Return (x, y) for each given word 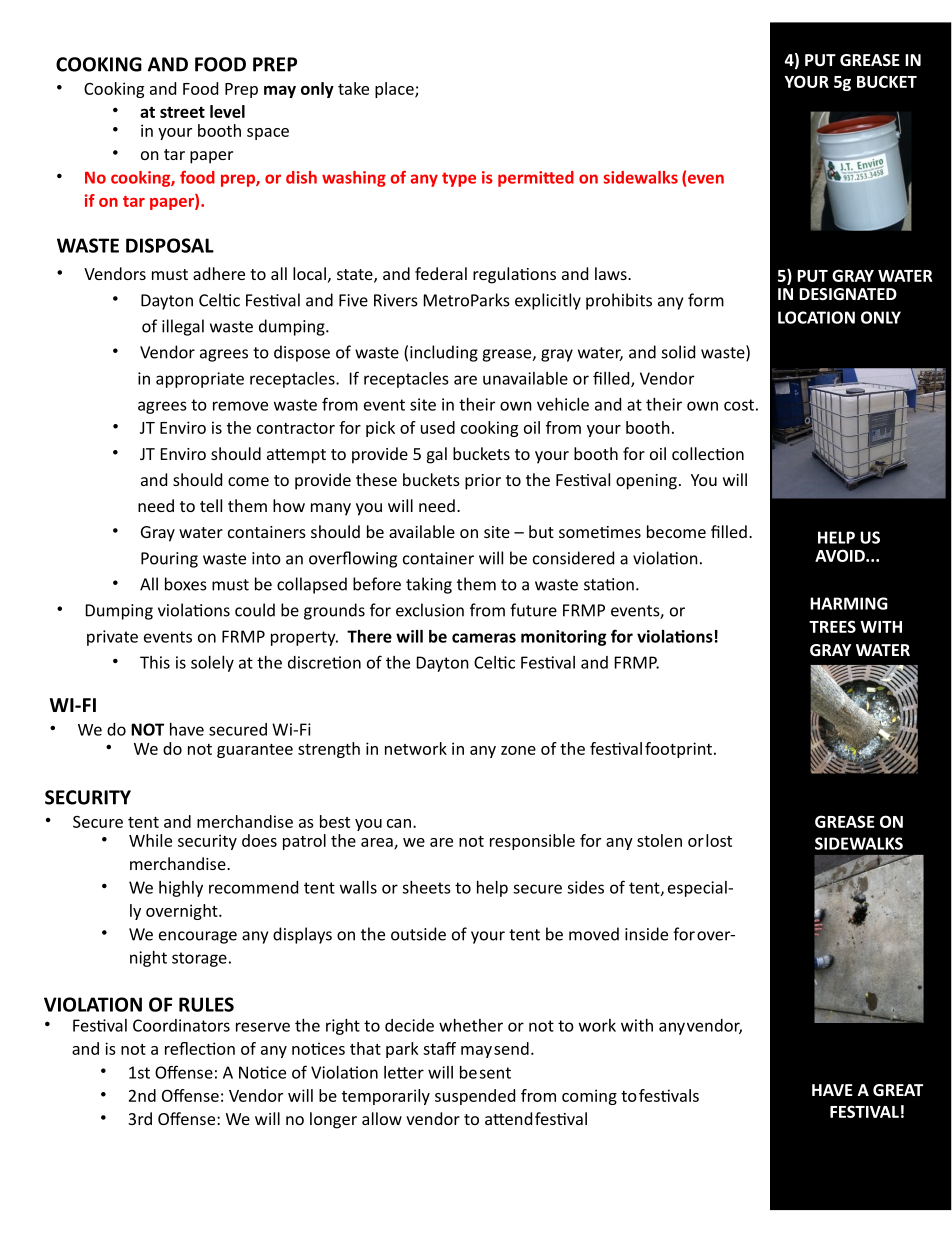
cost (739, 405)
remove (240, 406)
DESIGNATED (848, 294)
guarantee (255, 751)
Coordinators (181, 1025)
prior (483, 482)
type (459, 179)
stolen (659, 840)
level (227, 111)
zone (518, 750)
